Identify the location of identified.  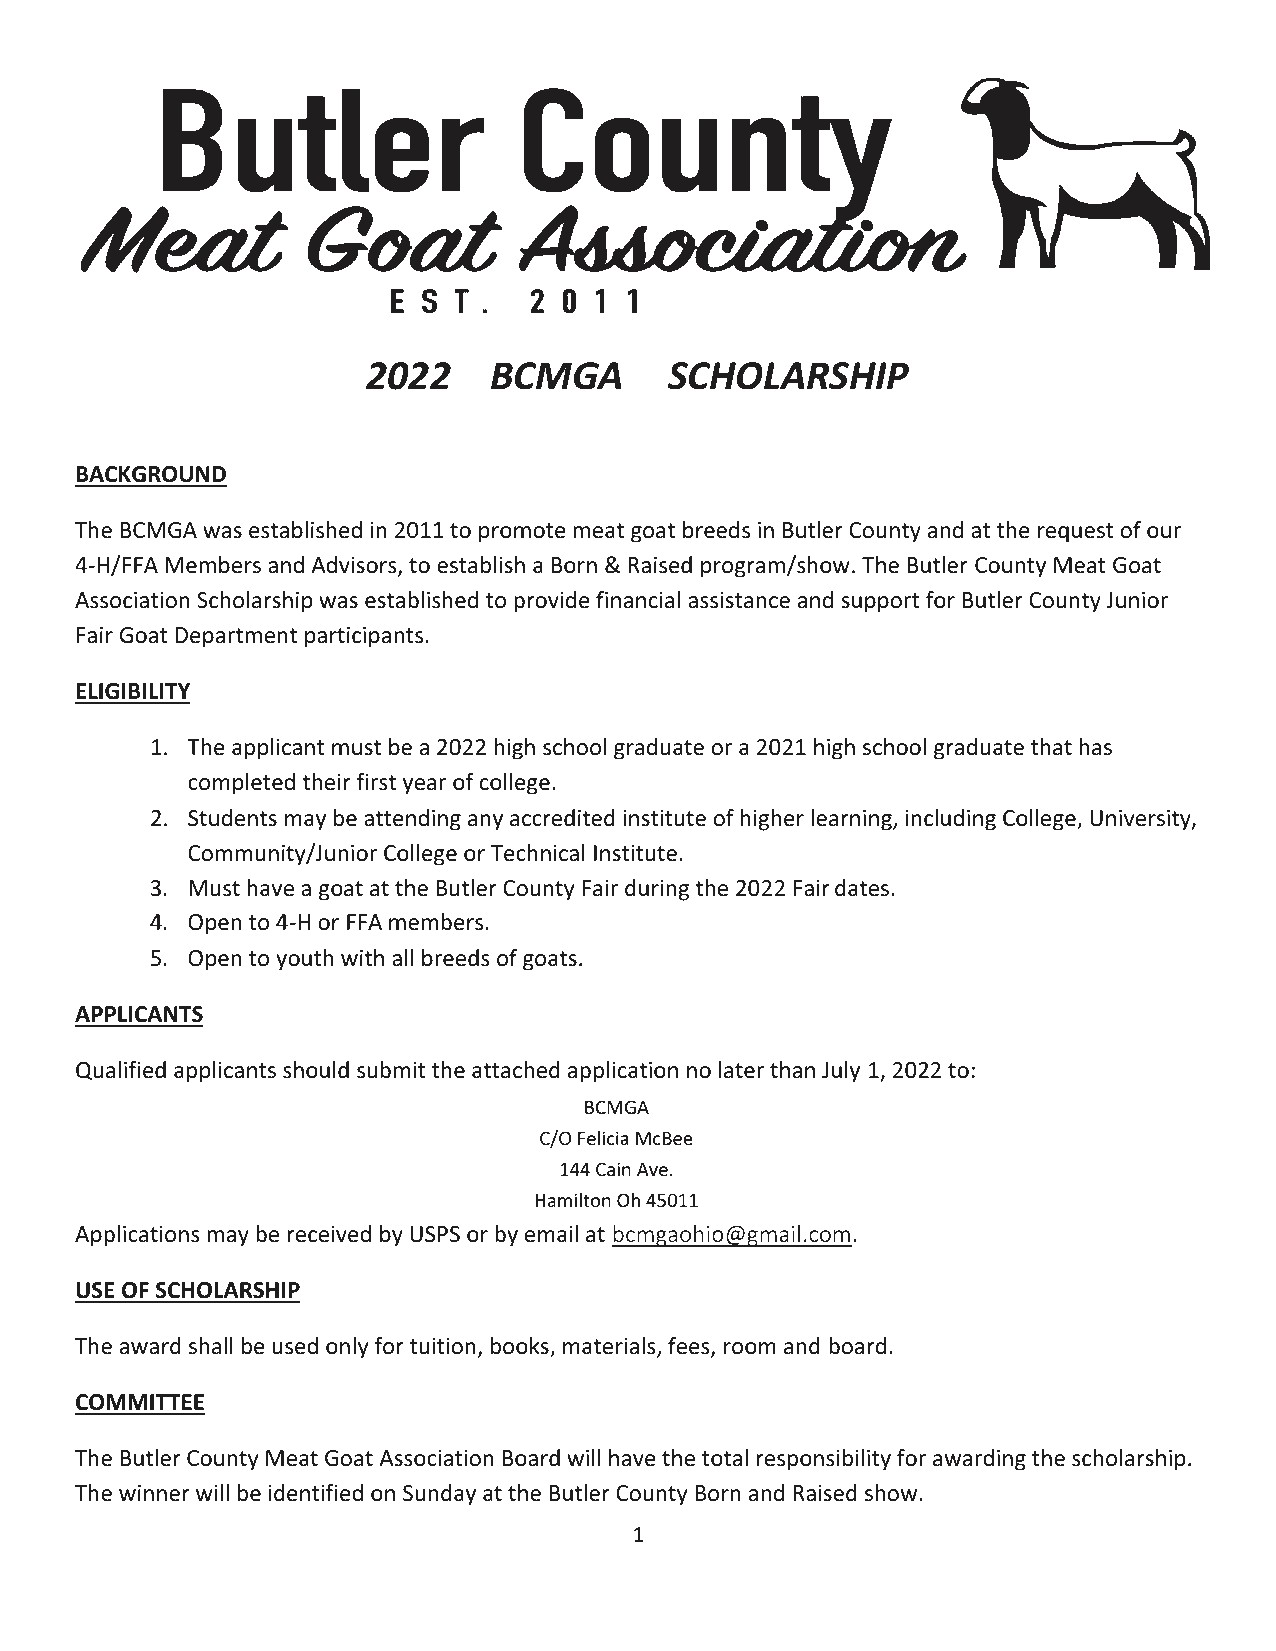
(316, 1493).
